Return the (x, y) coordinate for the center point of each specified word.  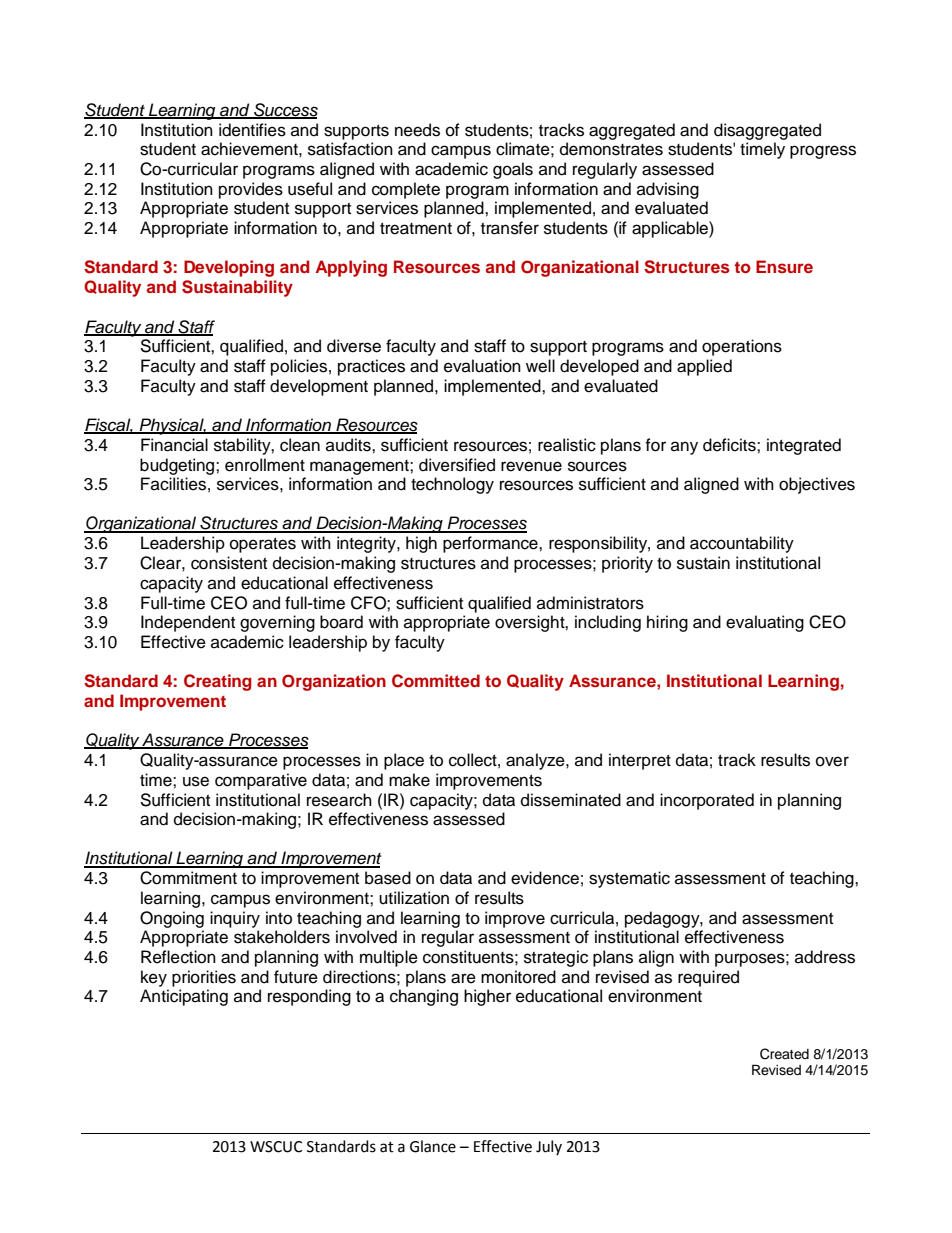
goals (513, 170)
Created (784, 1054)
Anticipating (184, 997)
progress (823, 152)
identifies (252, 130)
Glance (433, 1146)
